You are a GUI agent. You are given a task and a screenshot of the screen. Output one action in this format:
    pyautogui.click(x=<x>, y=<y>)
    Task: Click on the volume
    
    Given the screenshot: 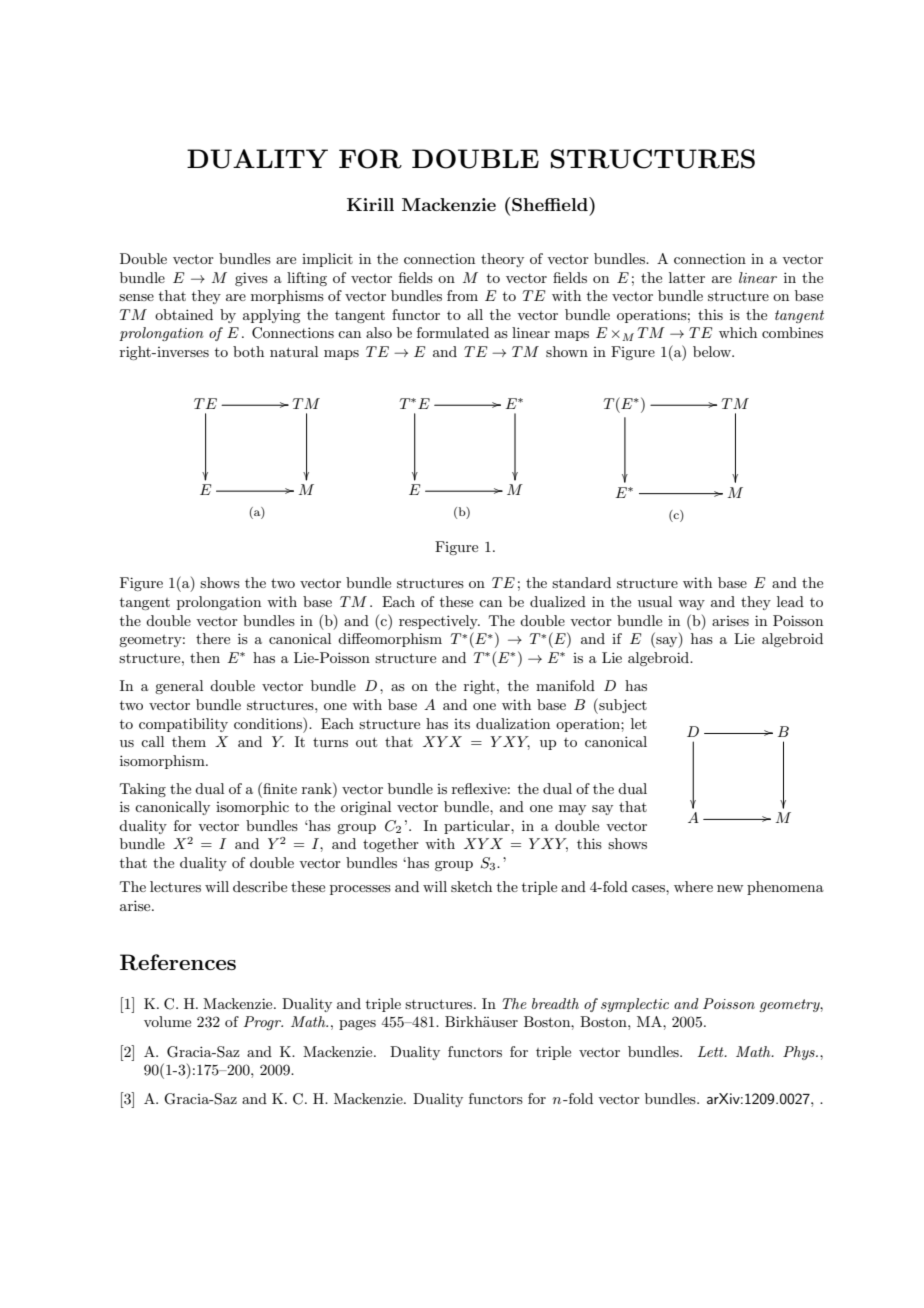 What is the action you would take?
    pyautogui.click(x=167, y=1021)
